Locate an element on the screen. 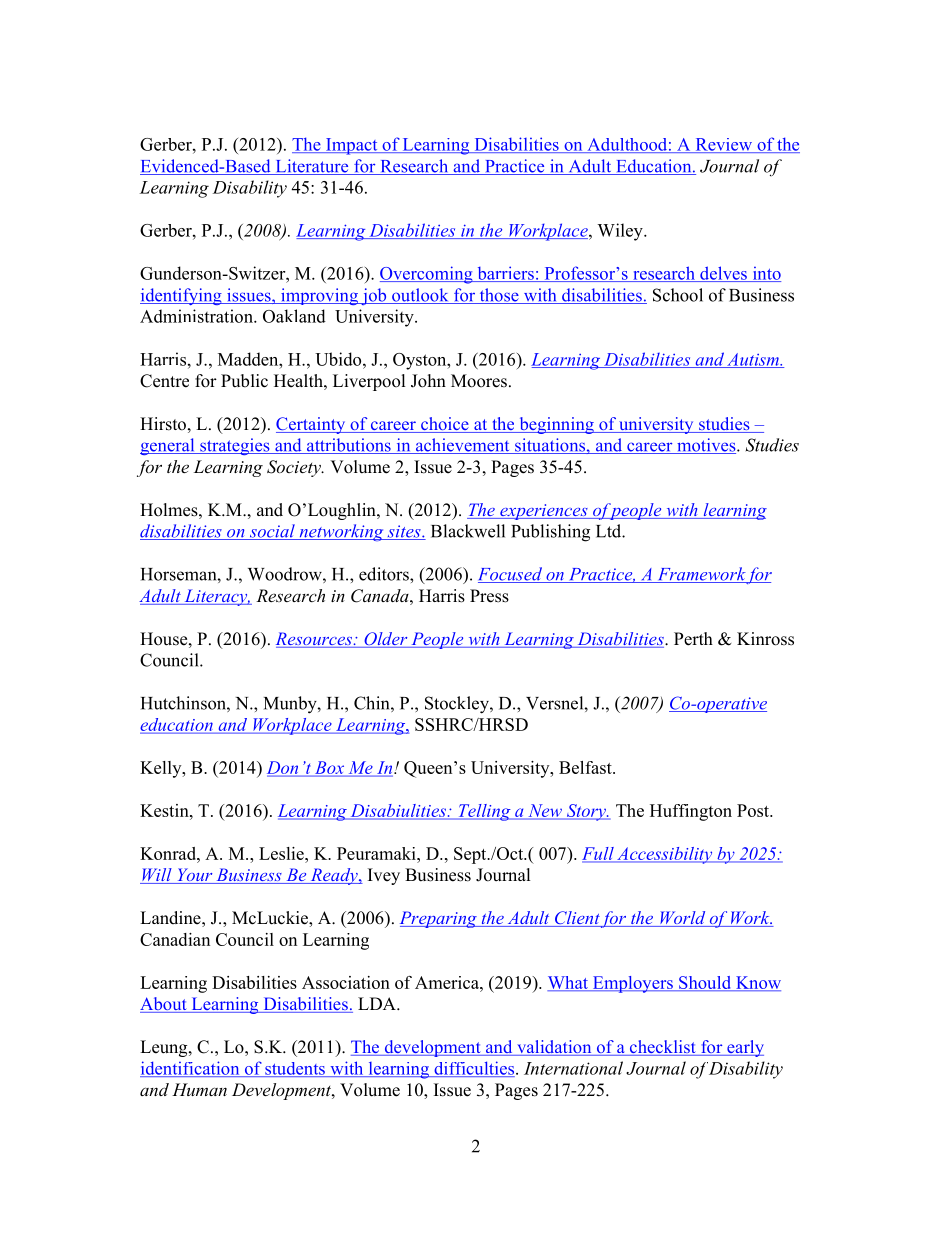  social is located at coordinates (272, 532).
